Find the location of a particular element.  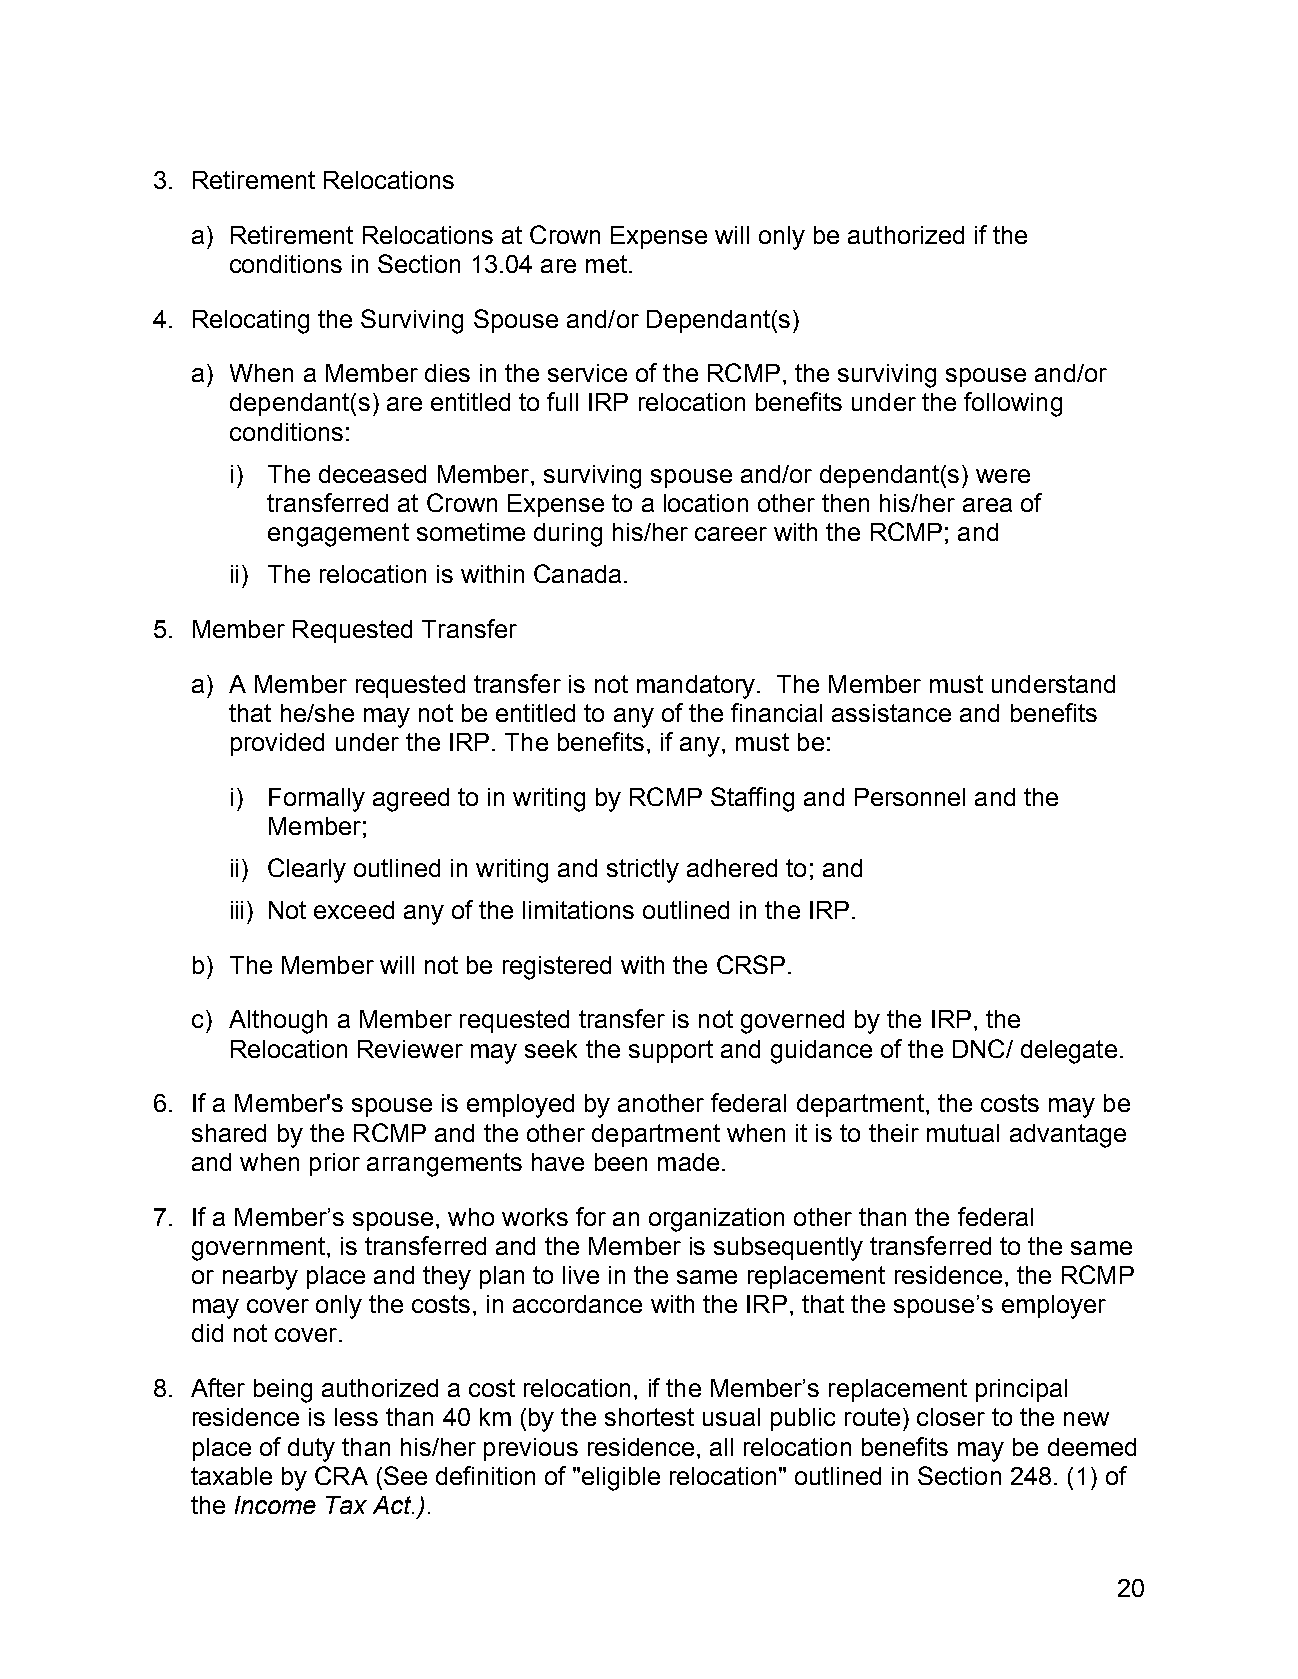

following is located at coordinates (1013, 404).
